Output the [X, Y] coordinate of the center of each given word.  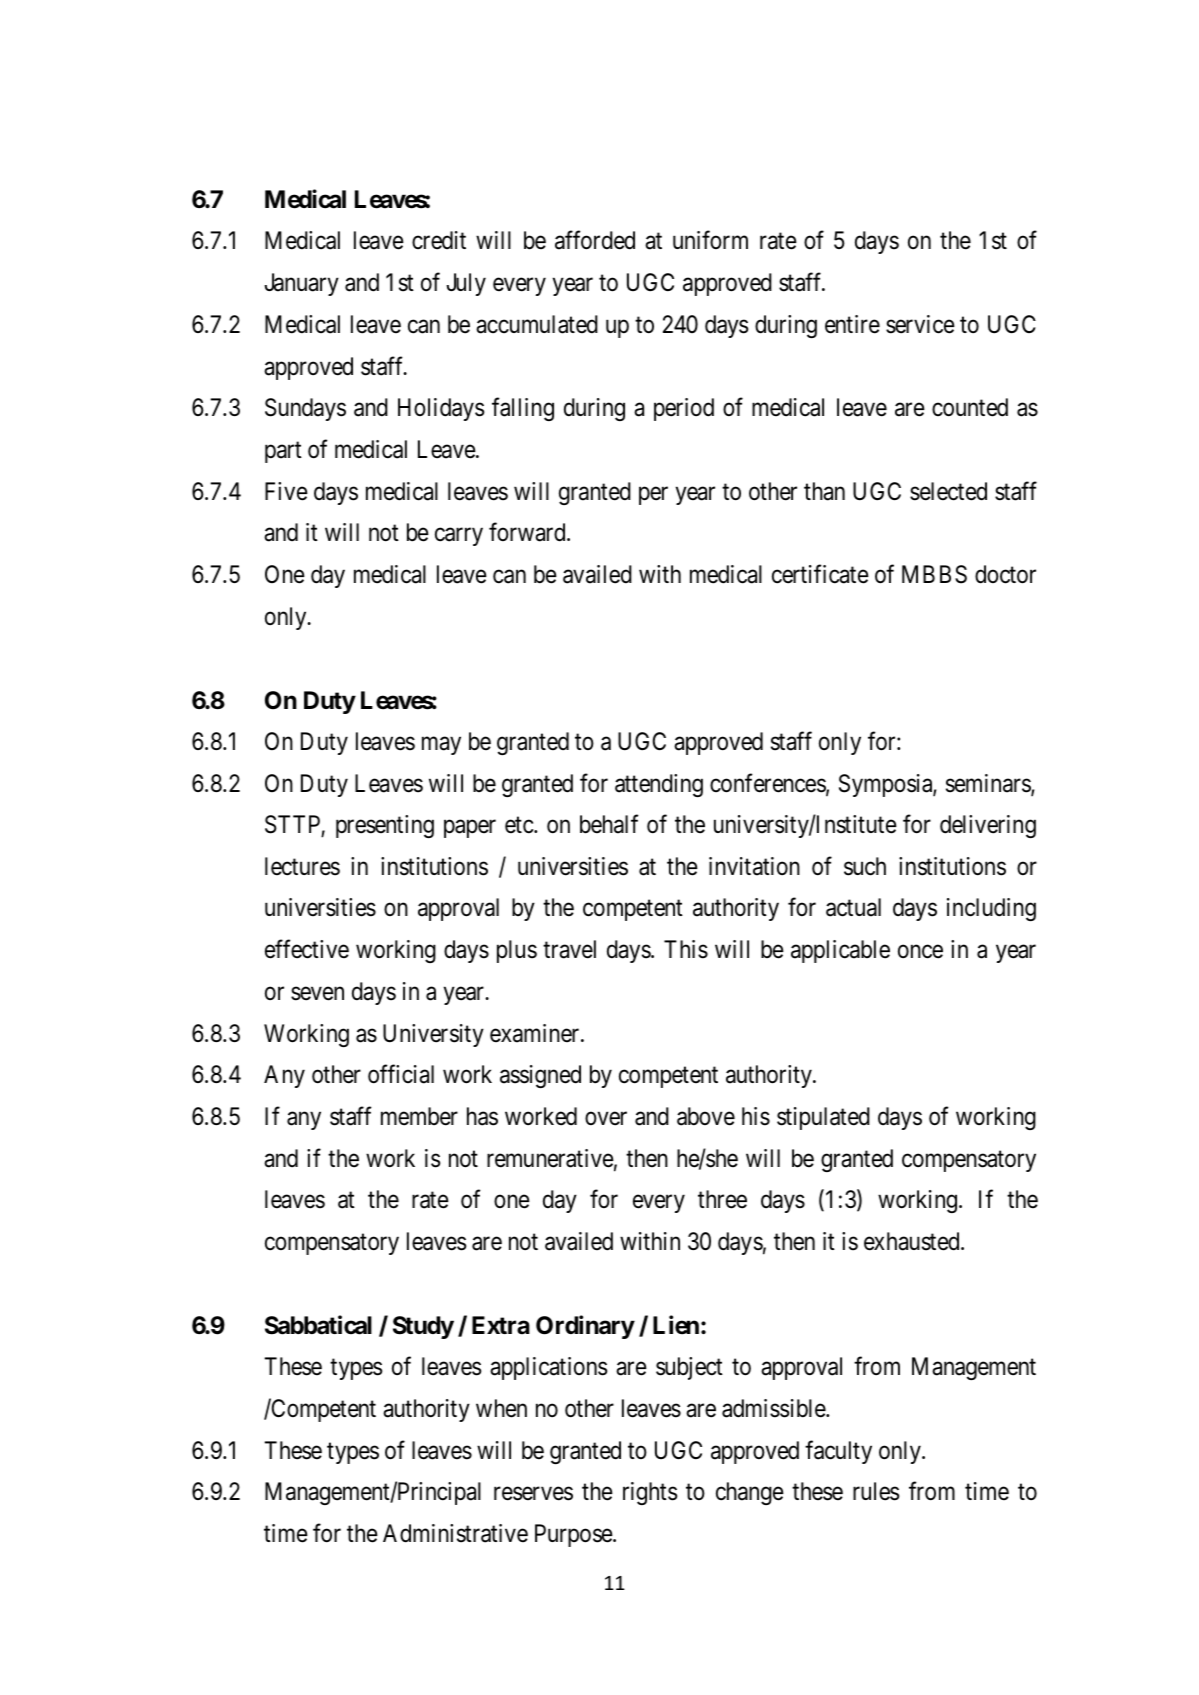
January [301, 284]
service [920, 324]
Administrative [455, 1533]
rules [876, 1491]
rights [650, 1493]
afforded [595, 240]
